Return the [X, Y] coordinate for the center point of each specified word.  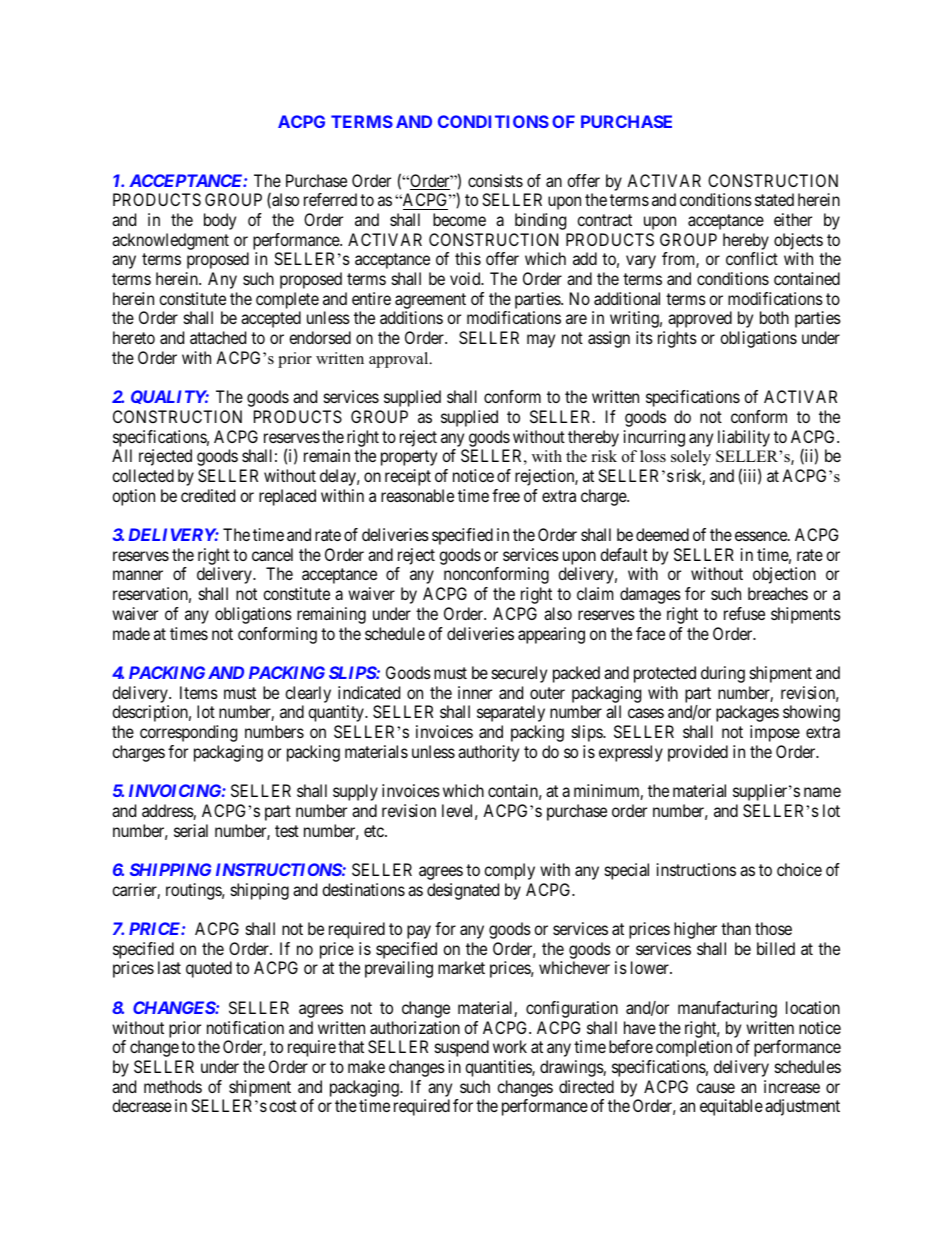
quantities [499, 1068]
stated [774, 199]
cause [715, 1088]
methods [173, 1086]
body [220, 221]
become [459, 219]
